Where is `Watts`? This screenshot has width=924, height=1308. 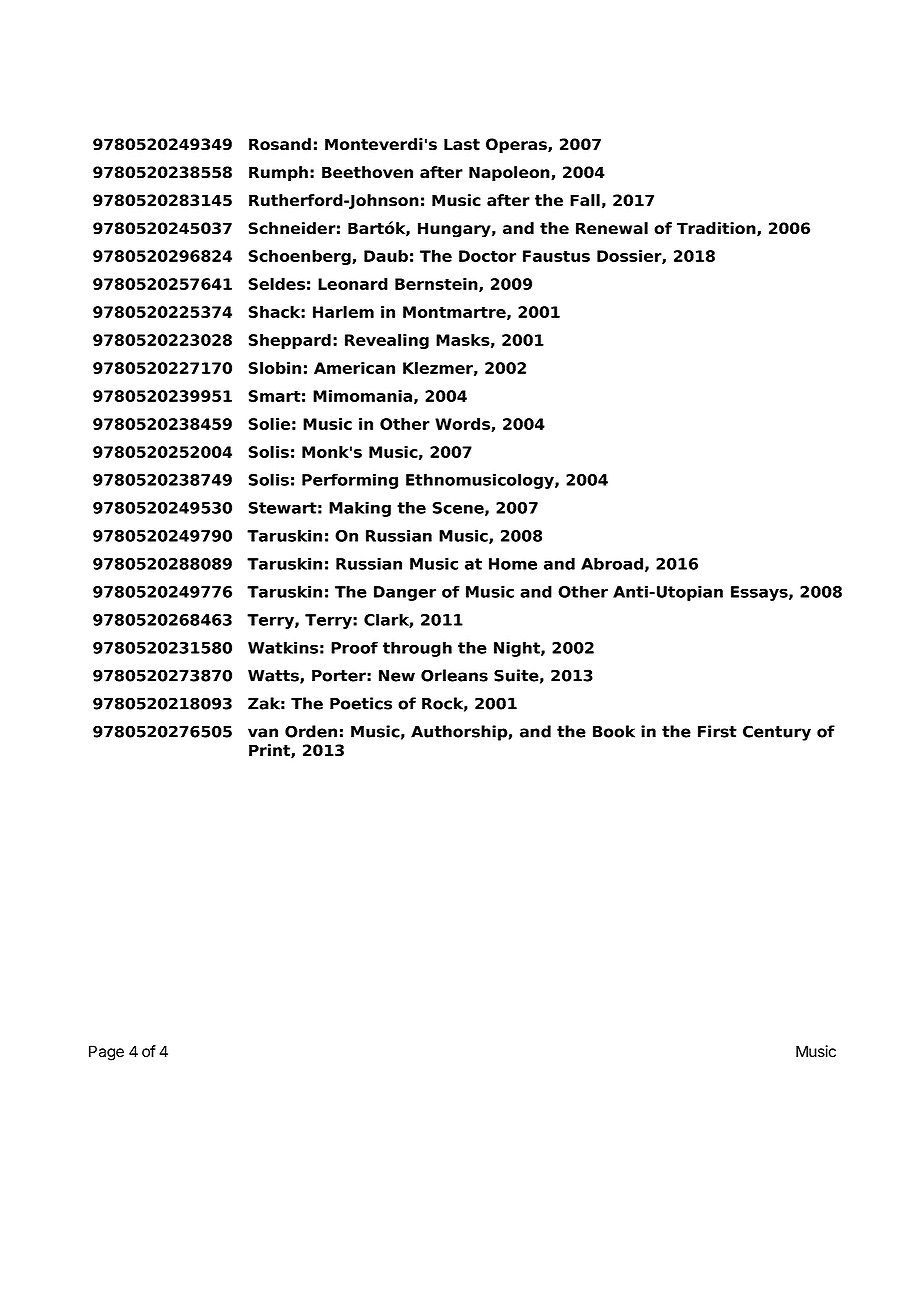
Watts is located at coordinates (274, 677).
